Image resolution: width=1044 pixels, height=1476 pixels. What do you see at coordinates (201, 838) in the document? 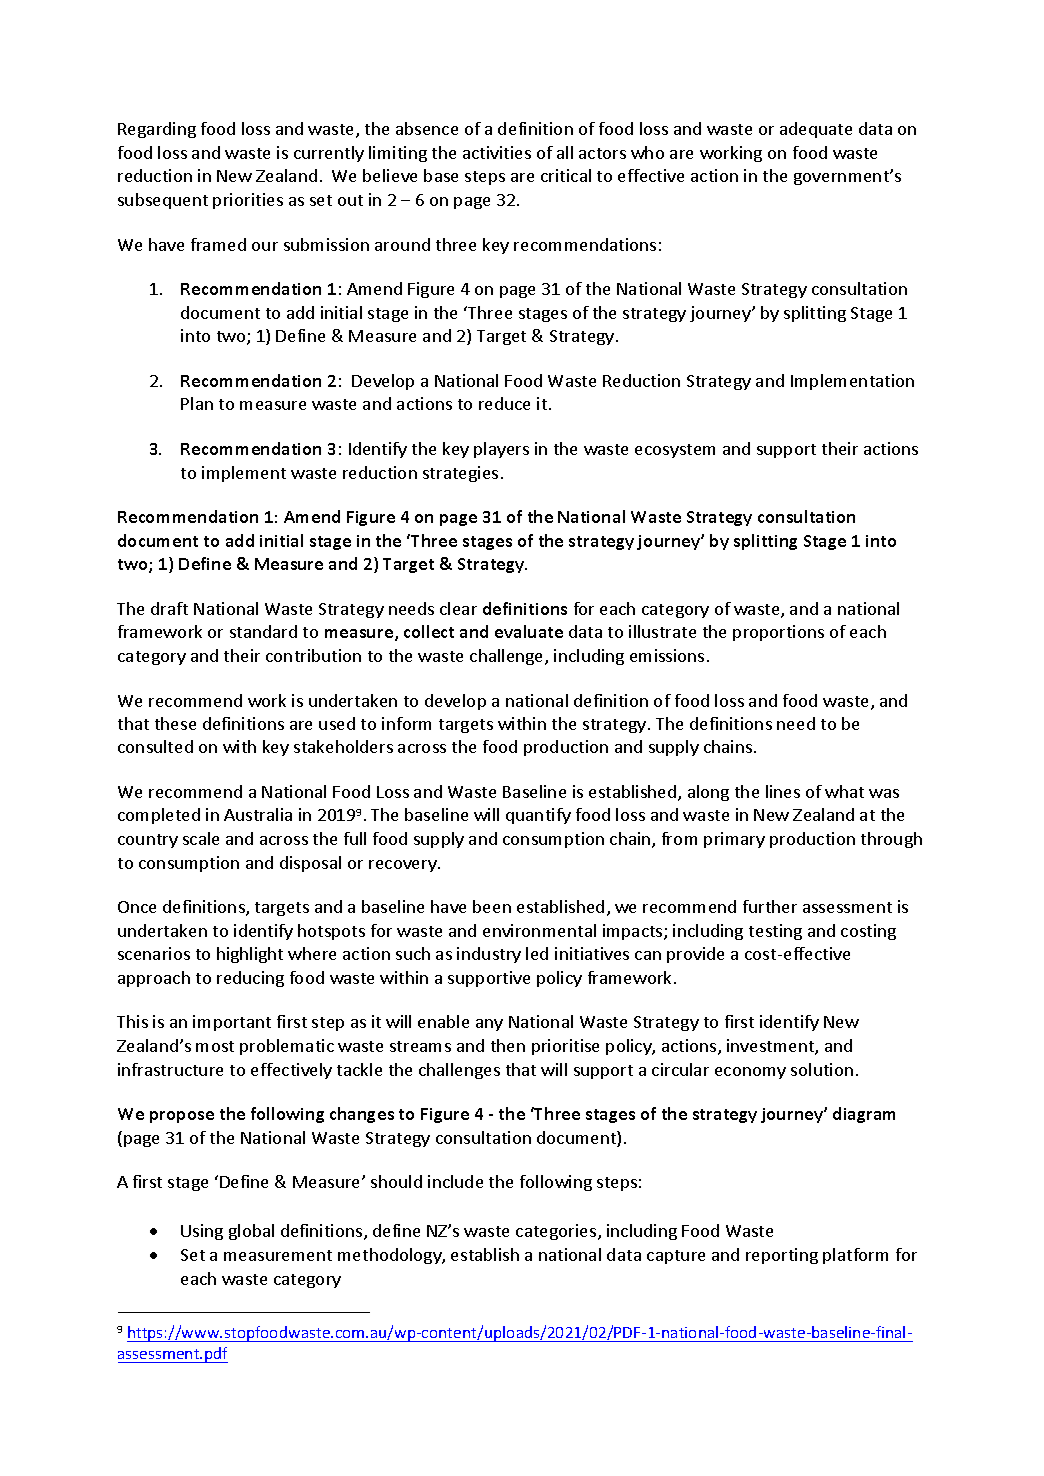
I see `scale` at bounding box center [201, 838].
